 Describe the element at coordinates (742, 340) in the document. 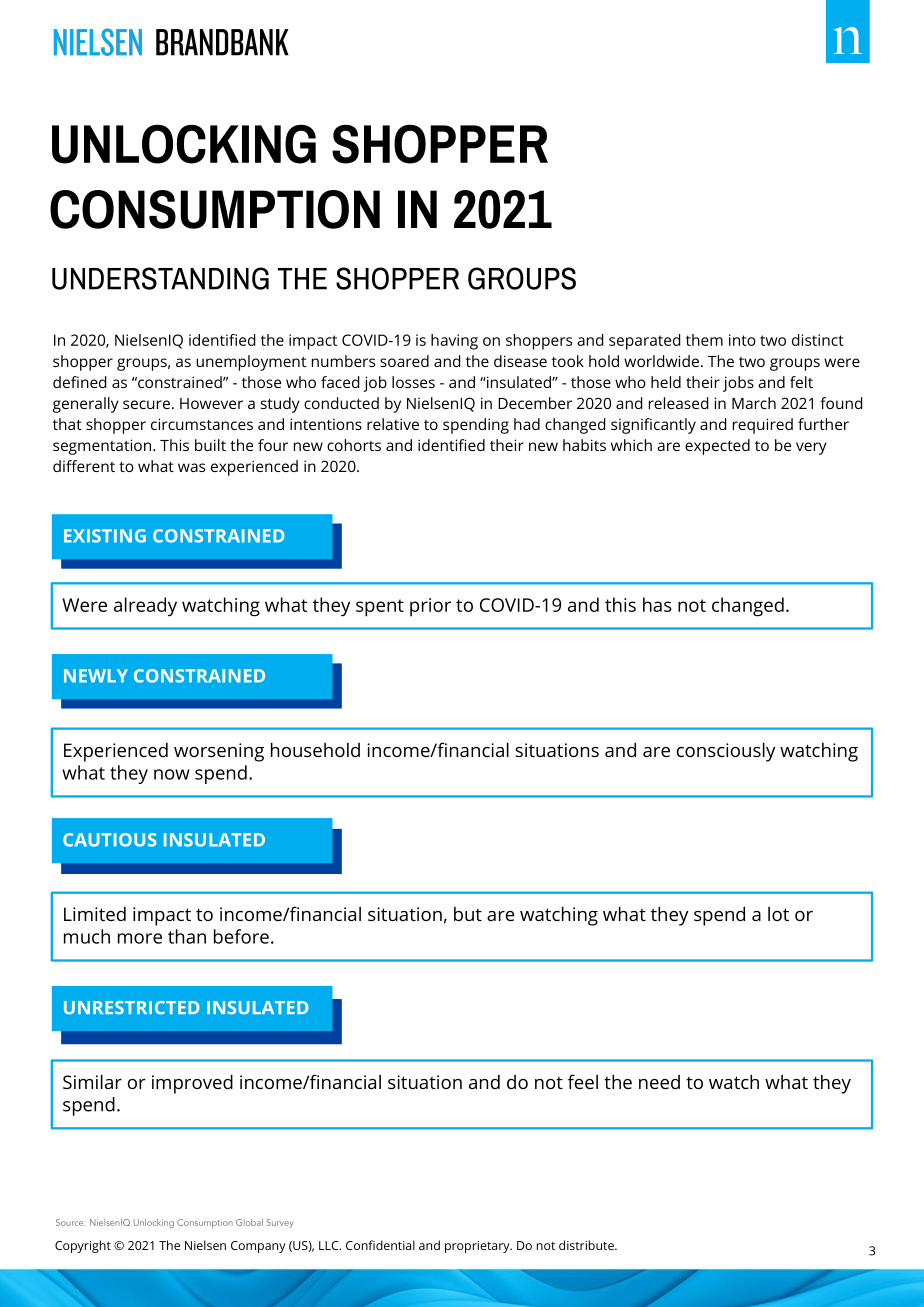

I see `into` at that location.
